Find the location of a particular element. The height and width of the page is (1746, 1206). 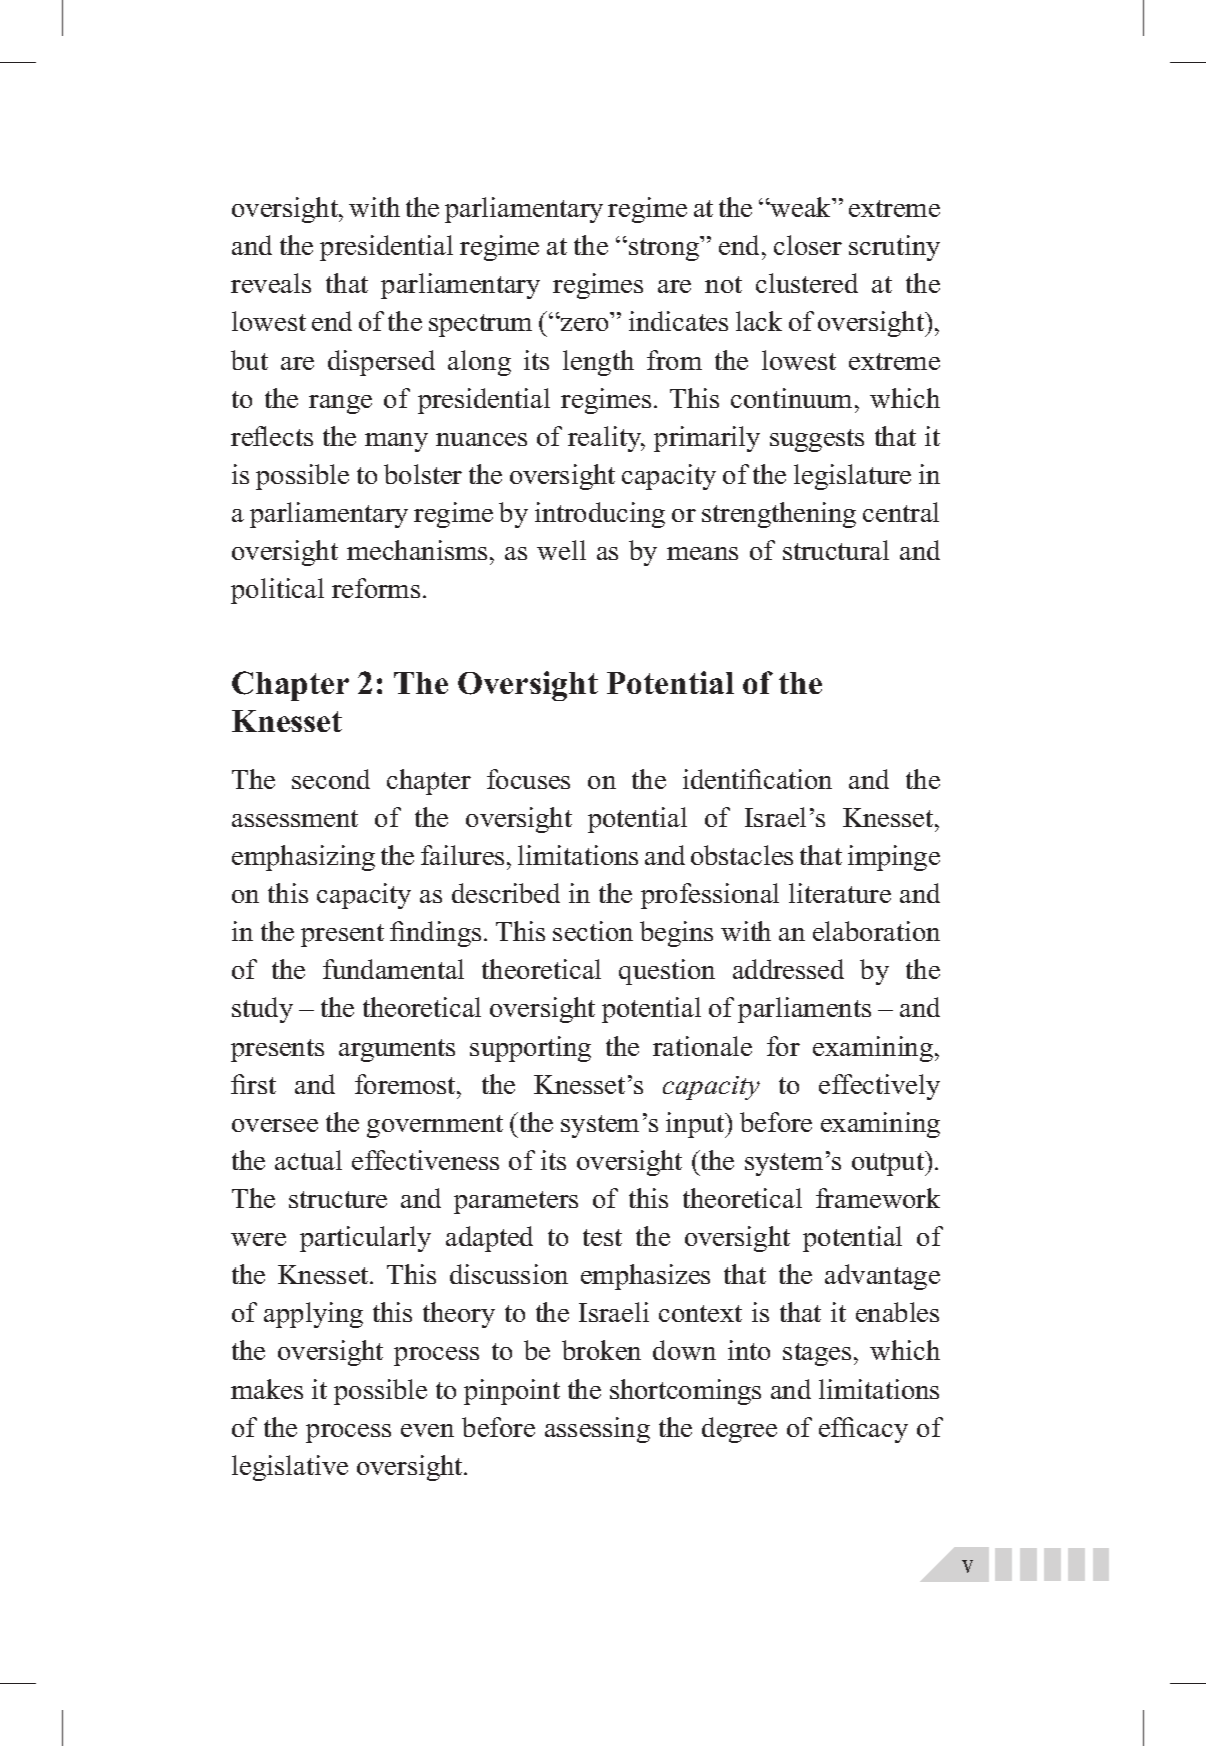

emphasizing is located at coordinates (303, 858).
